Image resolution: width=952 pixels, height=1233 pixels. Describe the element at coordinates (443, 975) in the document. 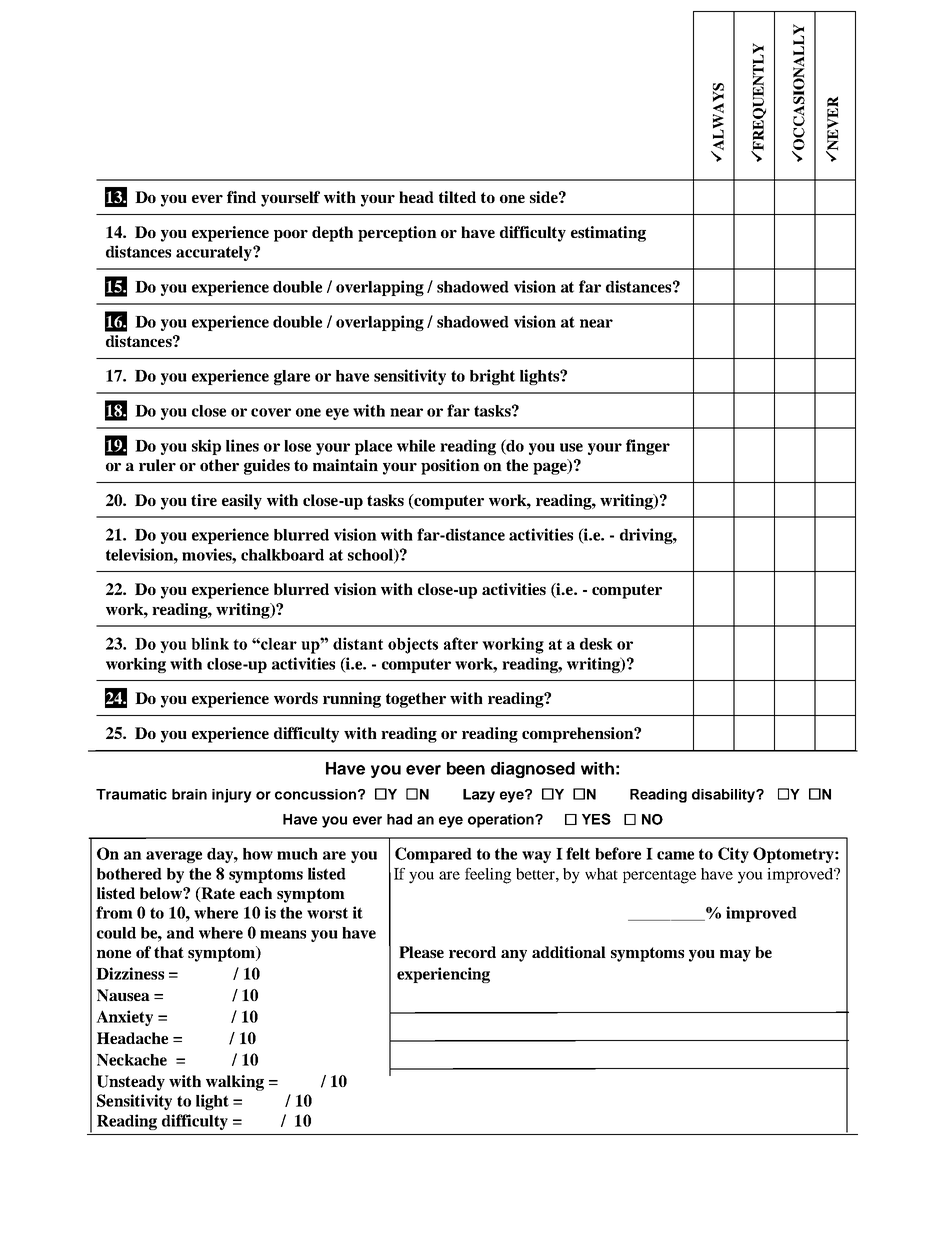

I see `experiencing` at that location.
